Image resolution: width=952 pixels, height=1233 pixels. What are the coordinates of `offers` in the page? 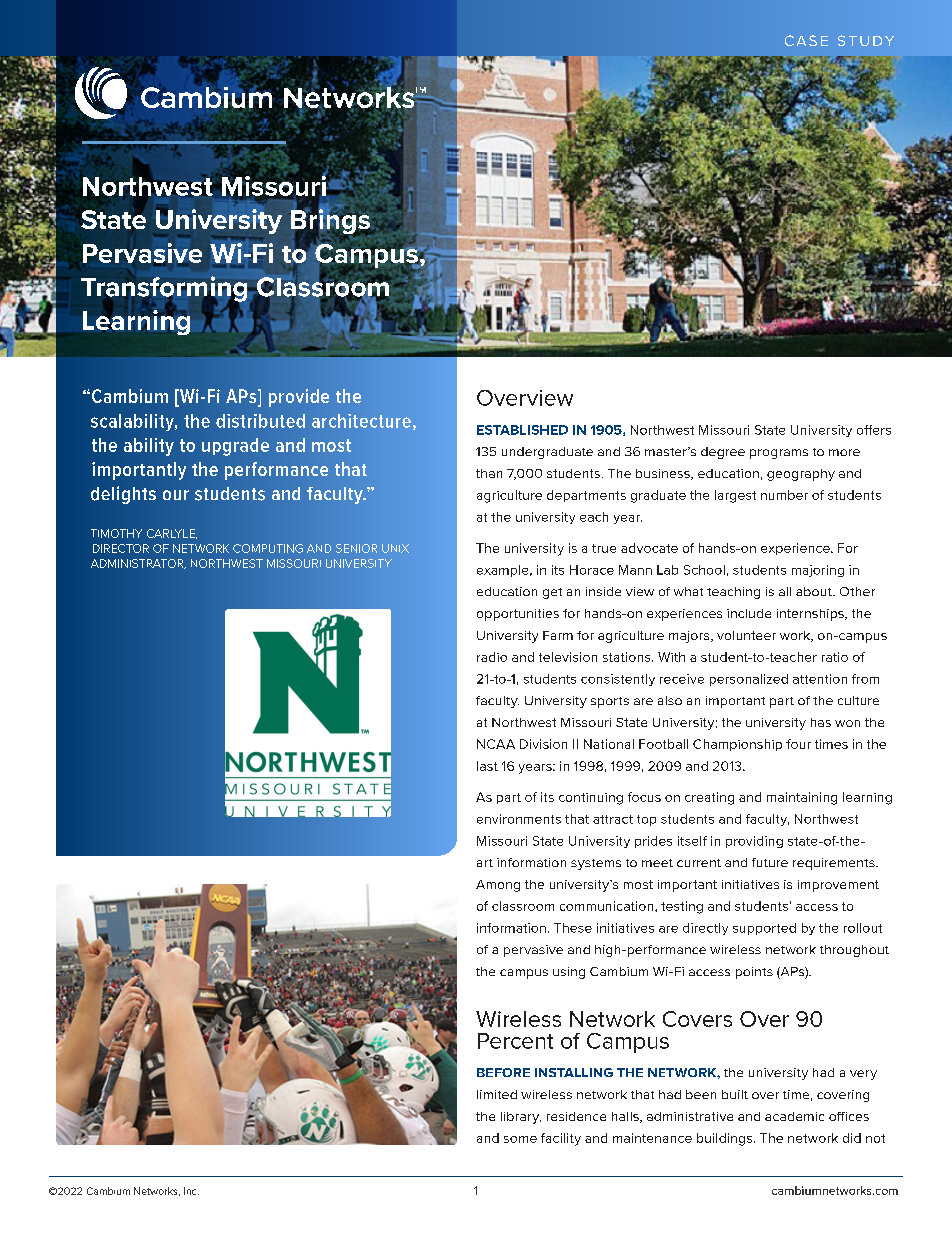 It's located at (874, 430).
